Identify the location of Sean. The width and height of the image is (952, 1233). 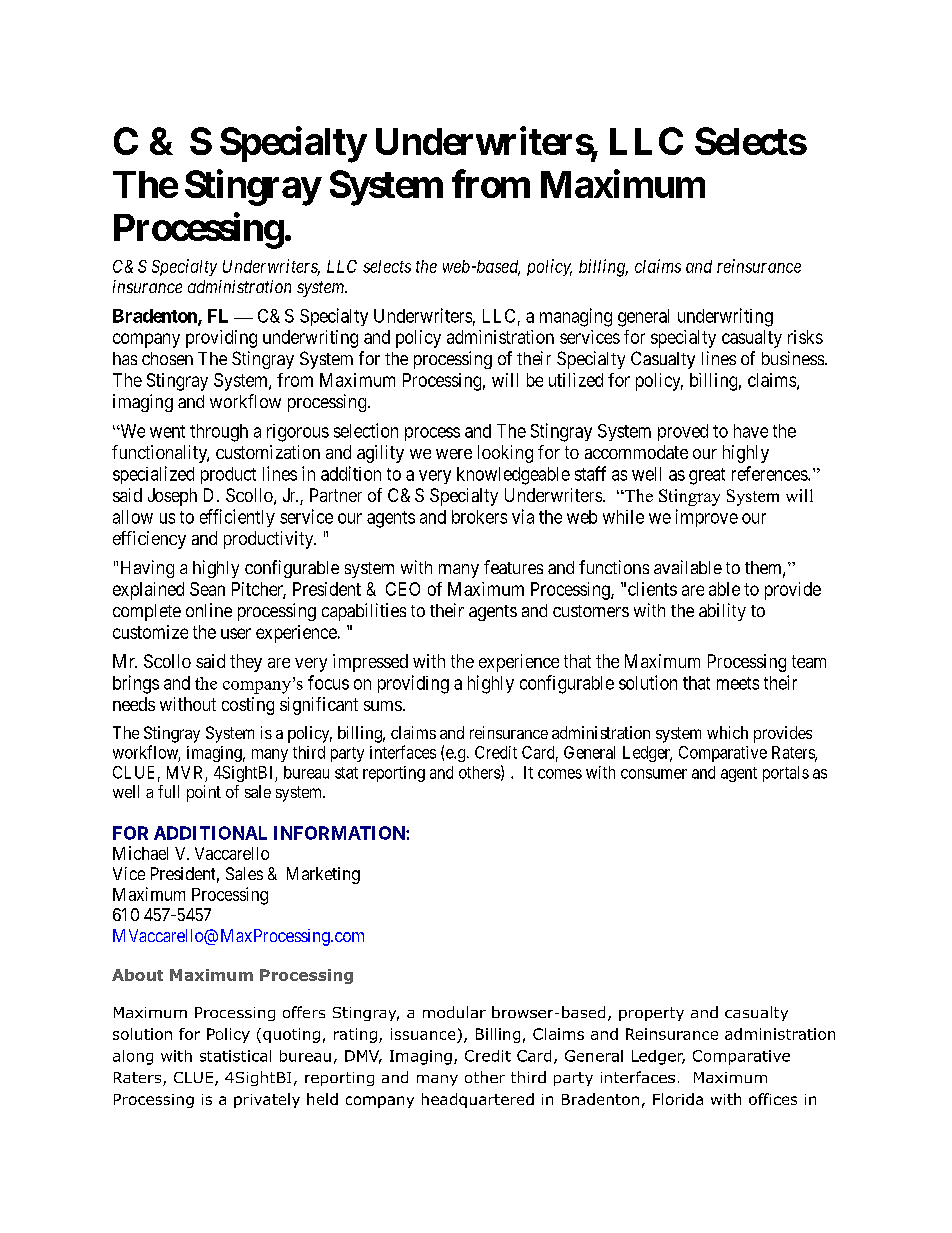
(207, 589).
